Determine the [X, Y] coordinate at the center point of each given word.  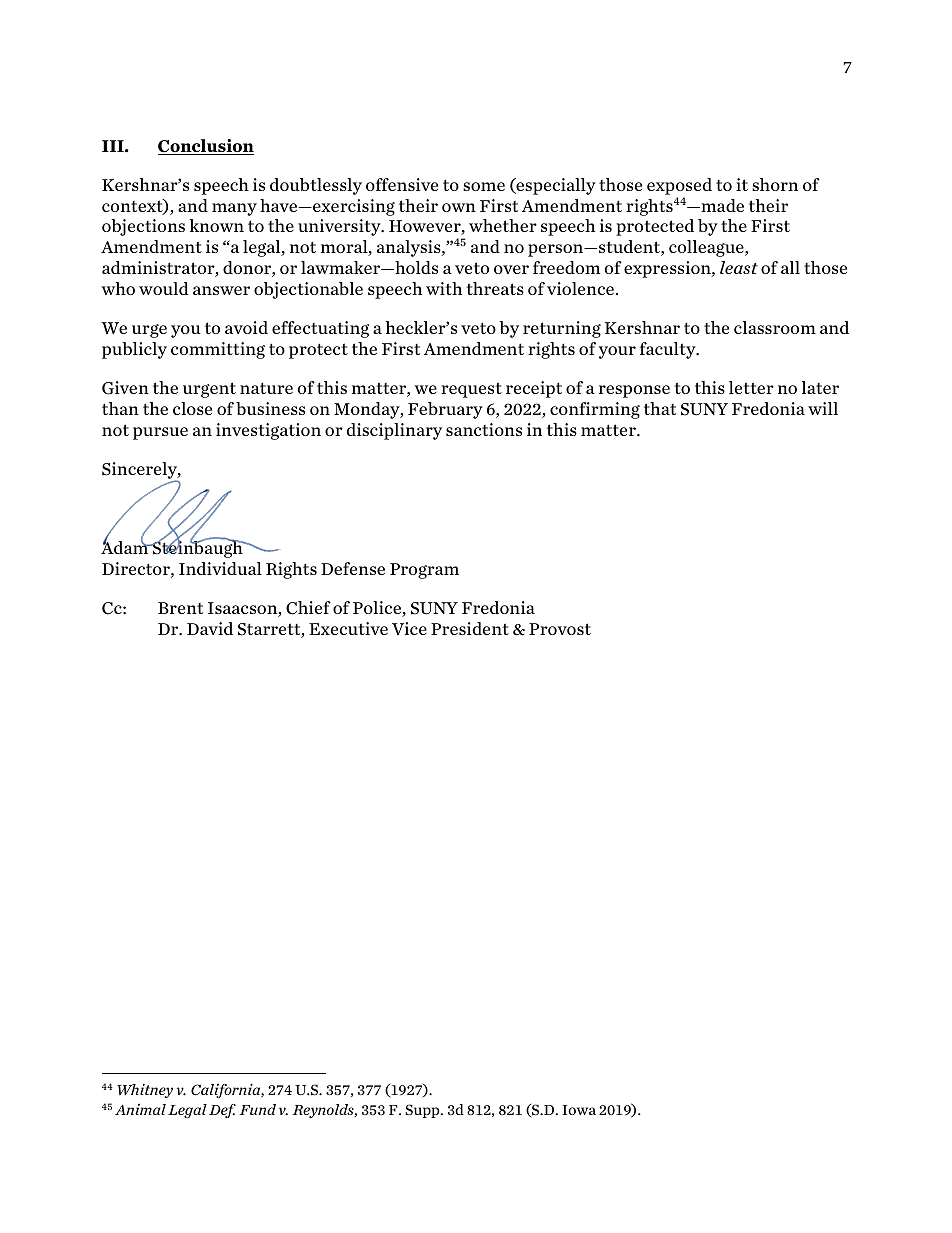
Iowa [579, 1110]
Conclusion [206, 147]
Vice [409, 628]
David [210, 628]
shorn [775, 184]
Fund [257, 1109]
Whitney [145, 1090]
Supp [423, 1111]
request [471, 390]
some [484, 186]
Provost [560, 629]
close [192, 408]
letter [751, 387]
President [470, 628]
